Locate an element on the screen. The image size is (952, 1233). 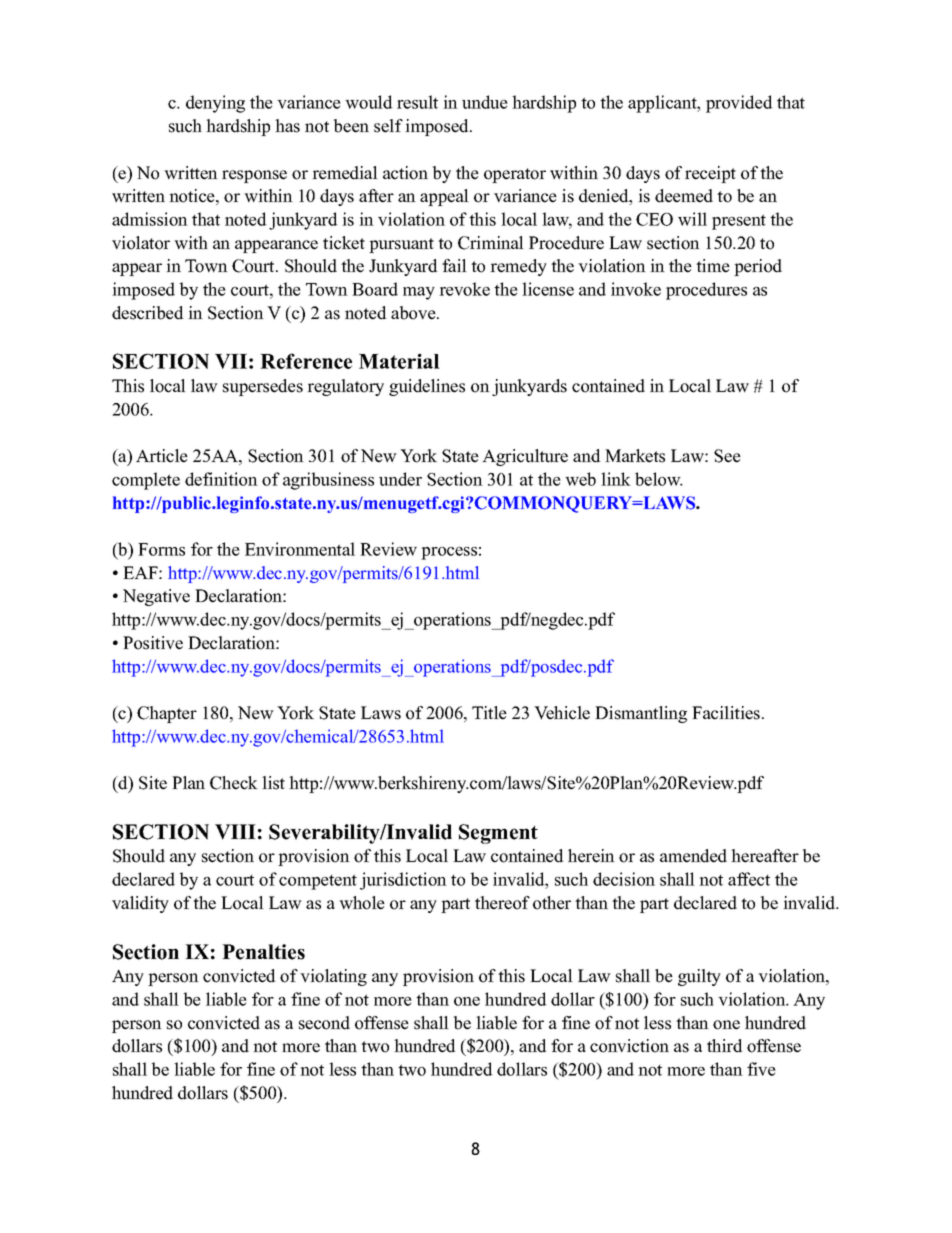
second is located at coordinates (324, 1023).
